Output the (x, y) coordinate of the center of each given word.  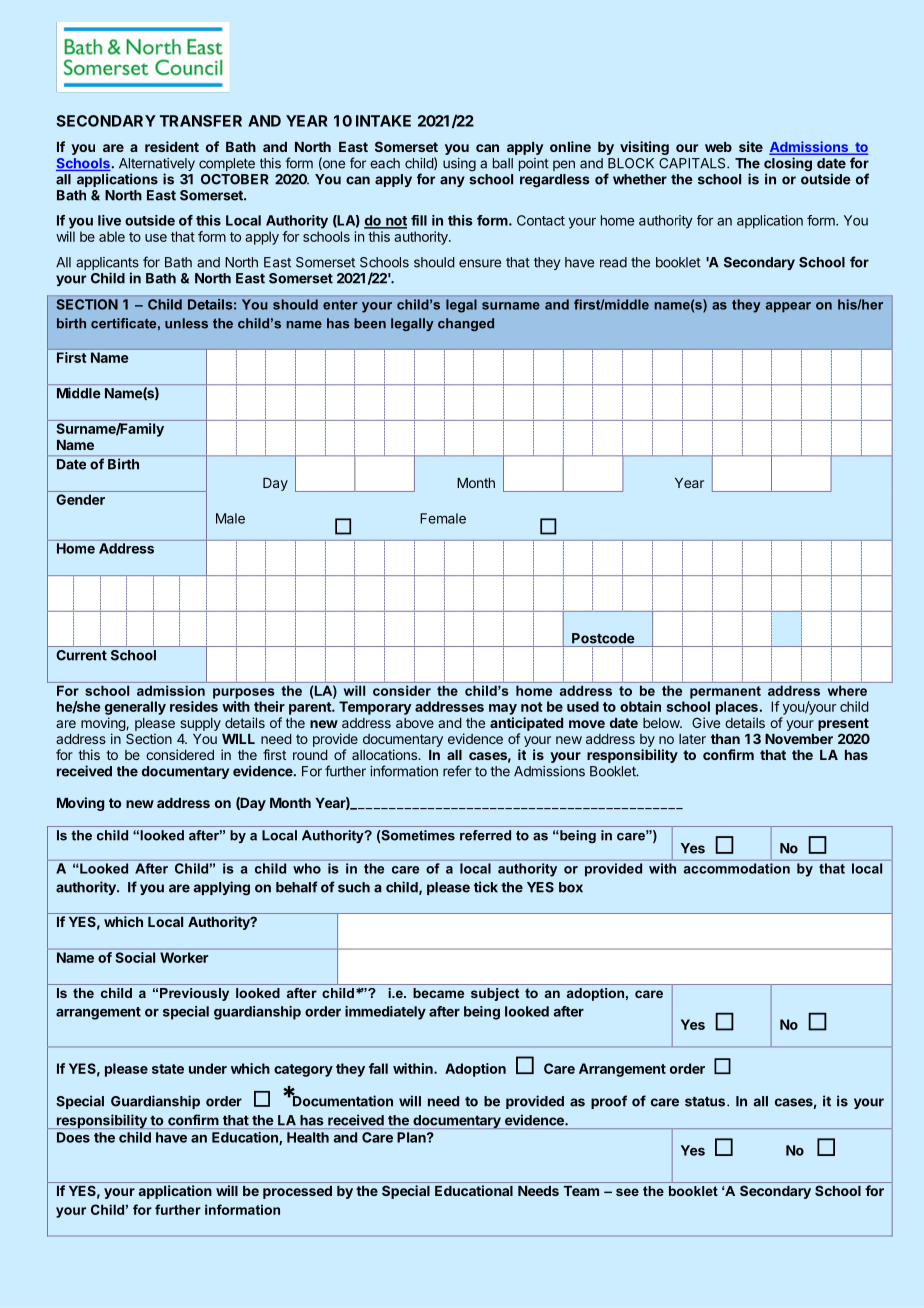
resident (172, 146)
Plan (412, 1137)
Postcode (603, 638)
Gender (80, 499)
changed (466, 324)
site (751, 146)
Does (73, 1137)
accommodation (737, 868)
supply (200, 724)
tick (486, 887)
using (459, 165)
